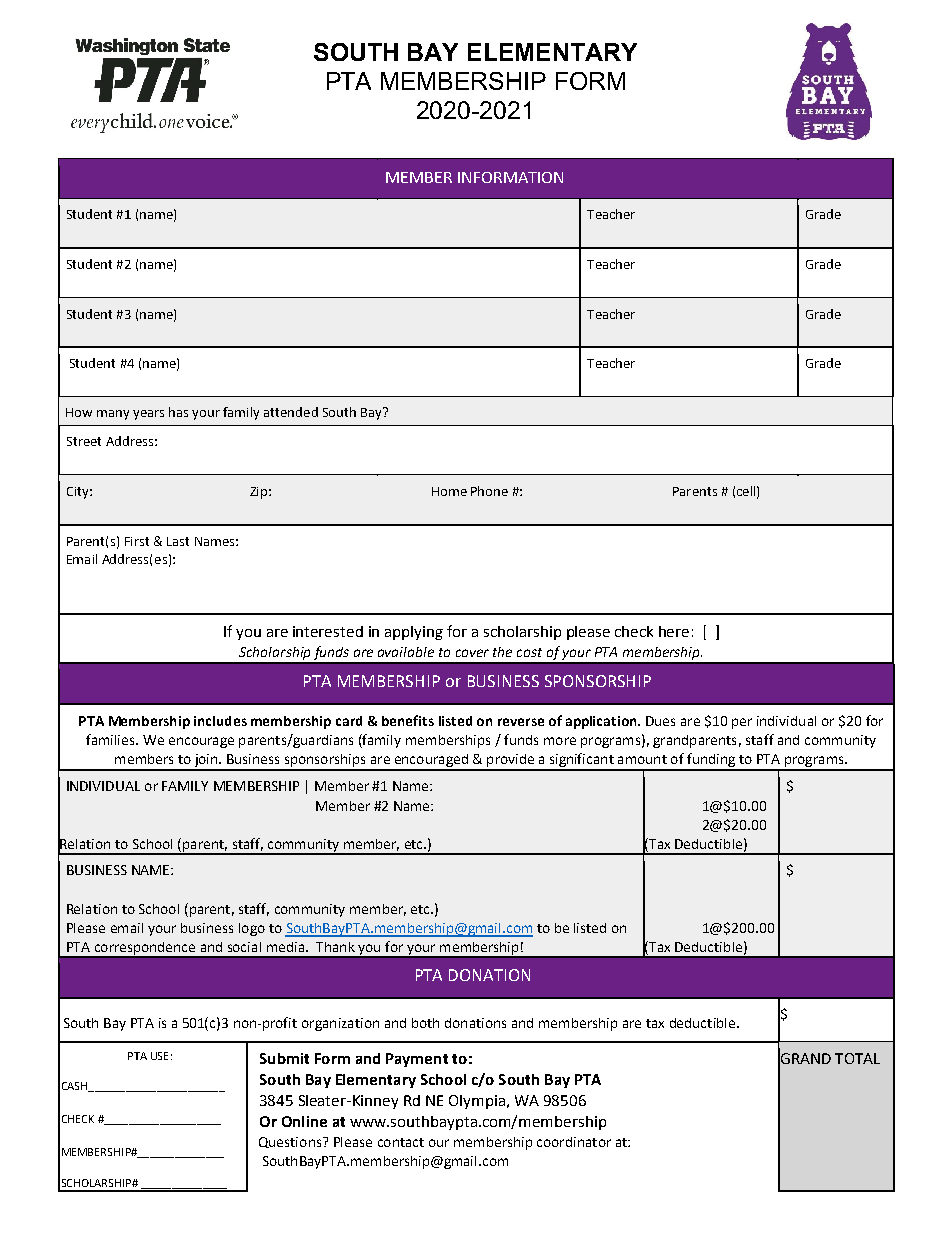 The width and height of the document is (952, 1233). I want to click on Phone, so click(489, 491).
